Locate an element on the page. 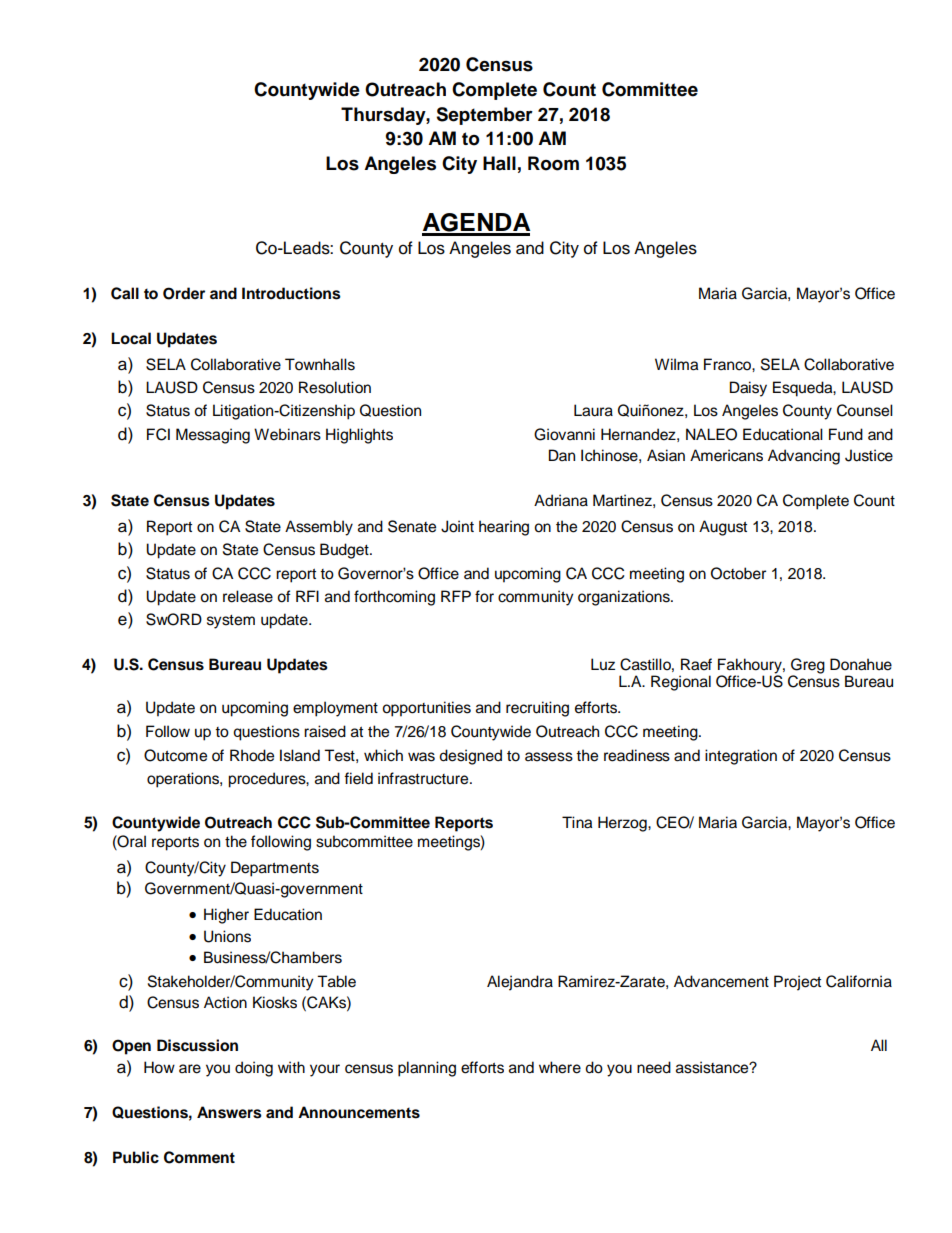 Image resolution: width=952 pixels, height=1233 pixels. where is located at coordinates (560, 1067).
